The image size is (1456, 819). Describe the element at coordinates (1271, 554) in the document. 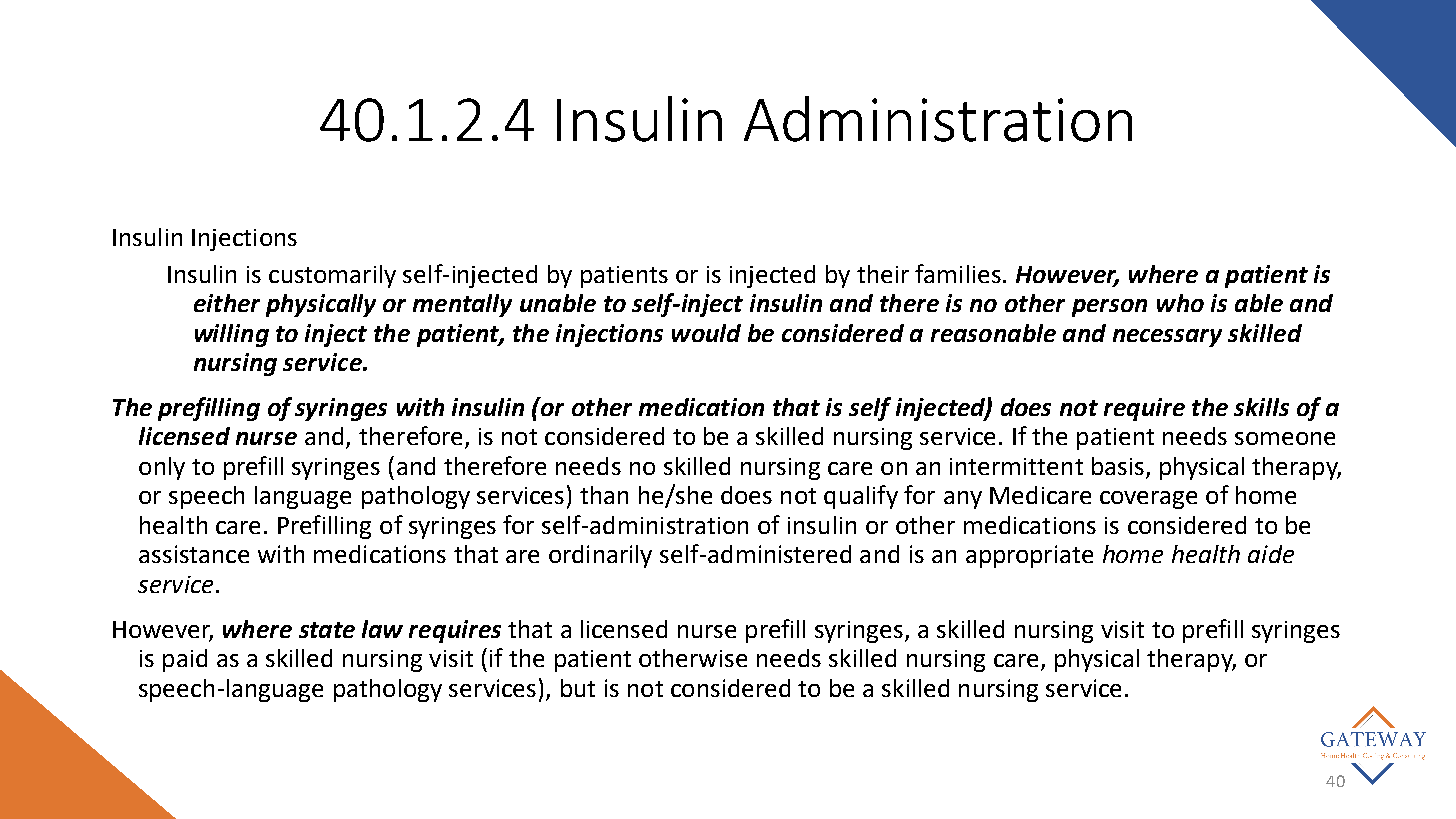

I see `aide` at that location.
